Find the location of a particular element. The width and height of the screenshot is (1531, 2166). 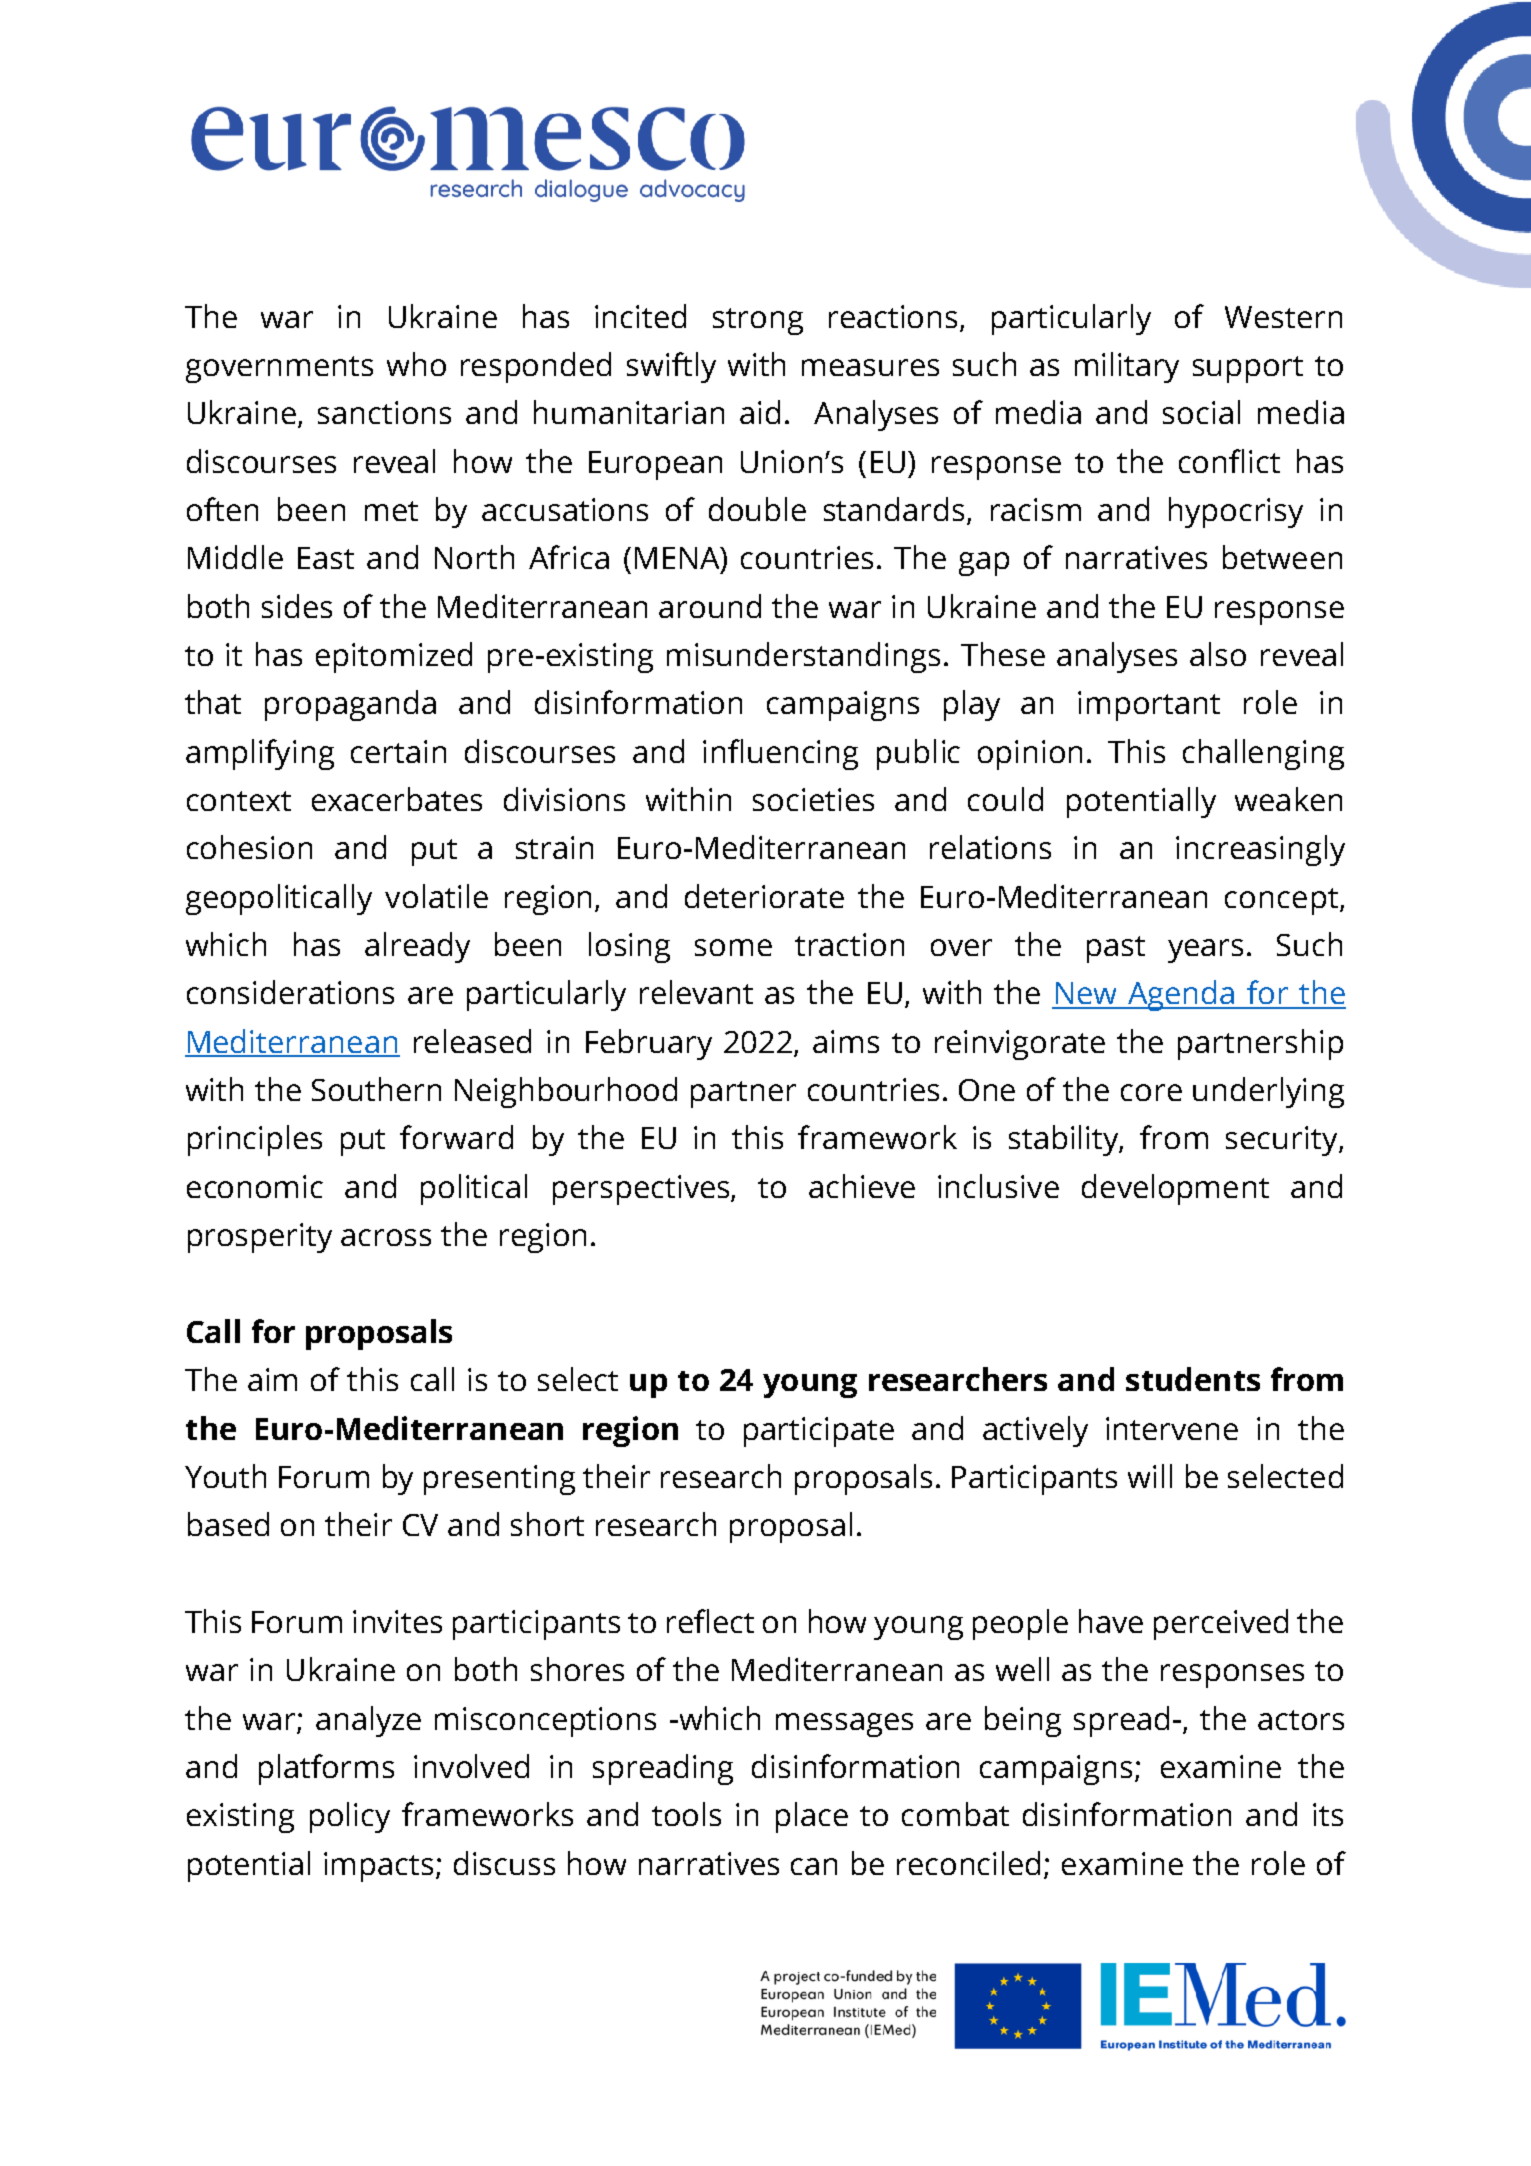

support is located at coordinates (1248, 369).
